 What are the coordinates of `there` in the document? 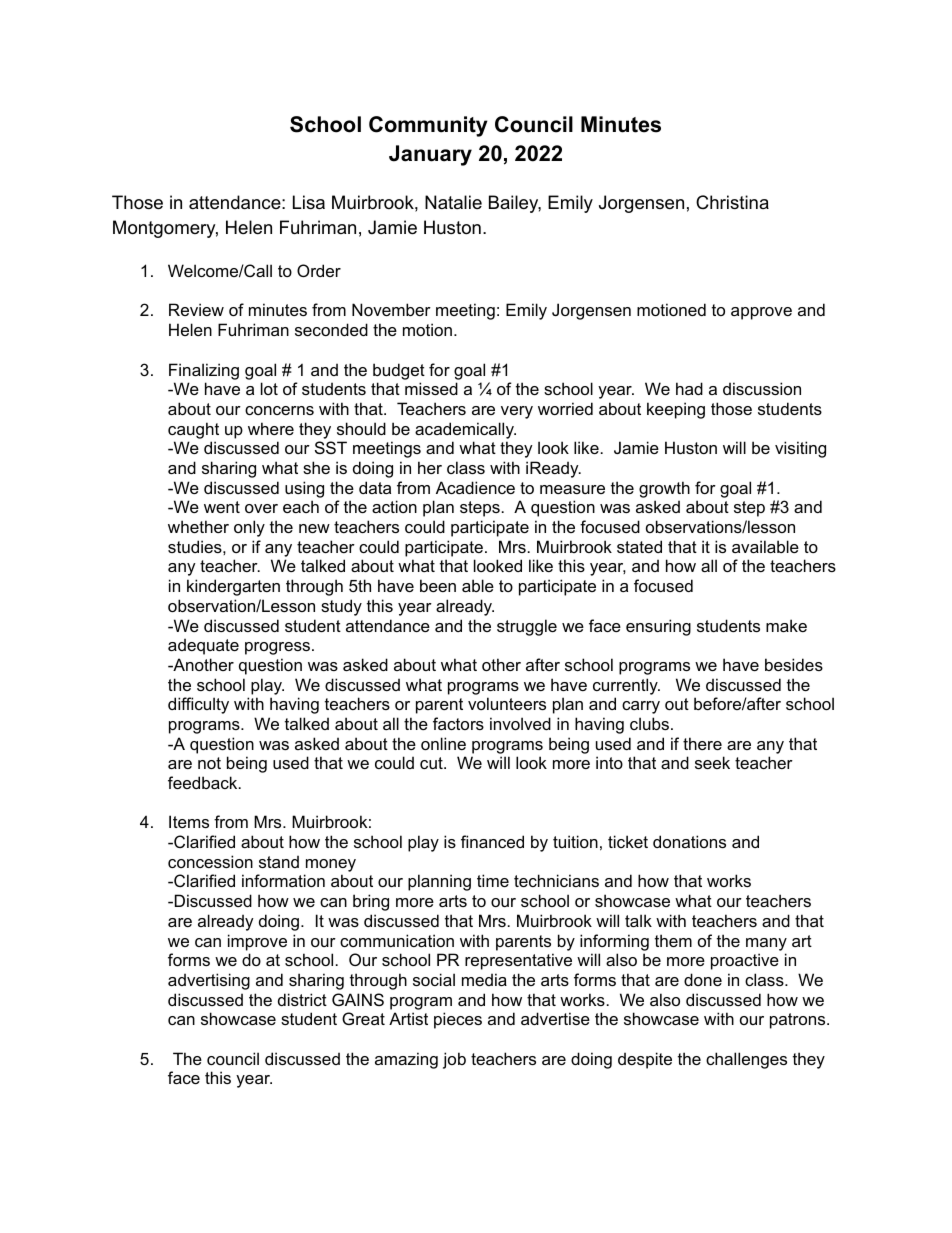 It's located at (702, 743).
